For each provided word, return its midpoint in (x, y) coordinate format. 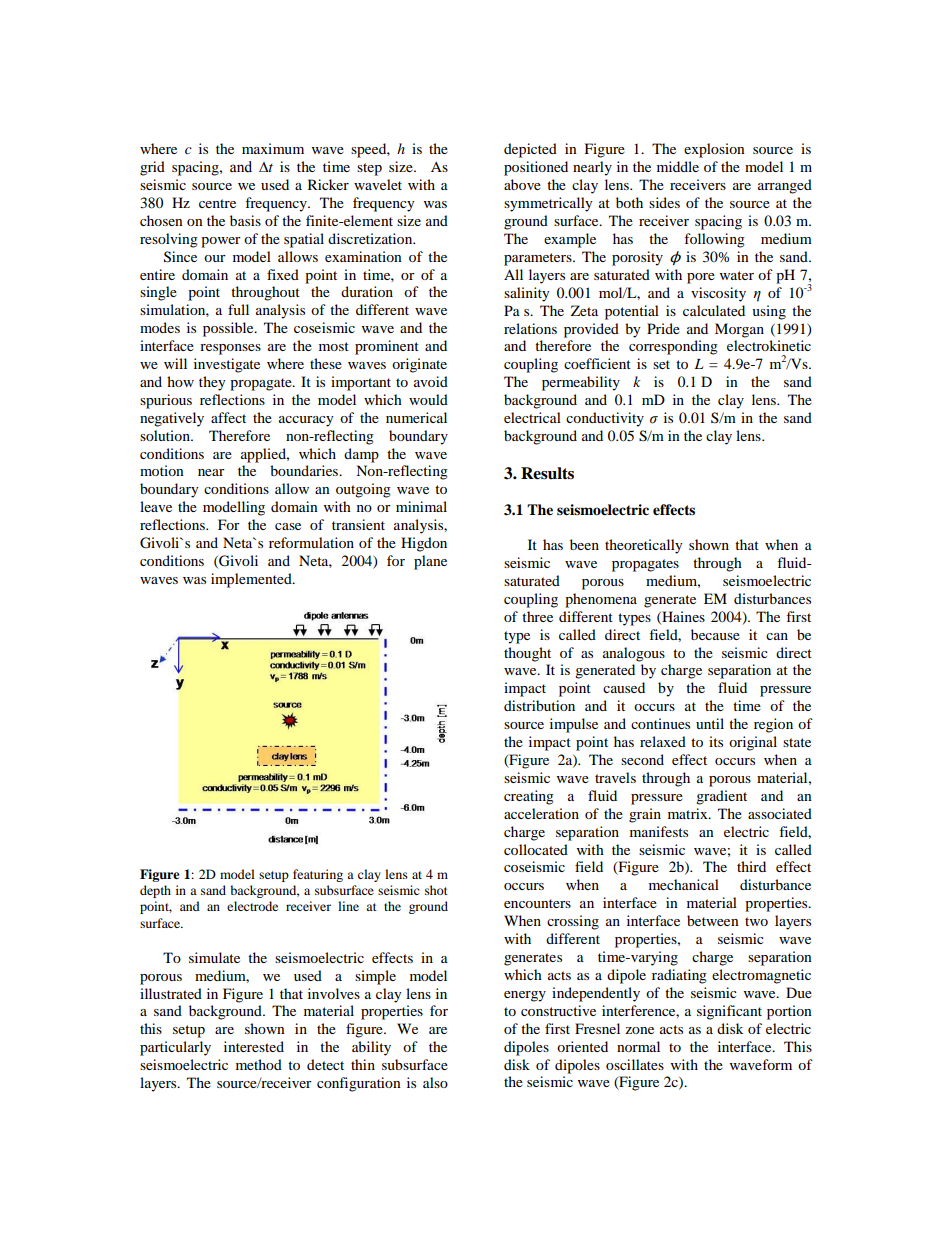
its (716, 741)
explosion (714, 150)
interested (254, 1046)
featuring (318, 875)
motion (162, 470)
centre (217, 203)
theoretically (644, 546)
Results (547, 473)
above (522, 184)
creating (529, 797)
